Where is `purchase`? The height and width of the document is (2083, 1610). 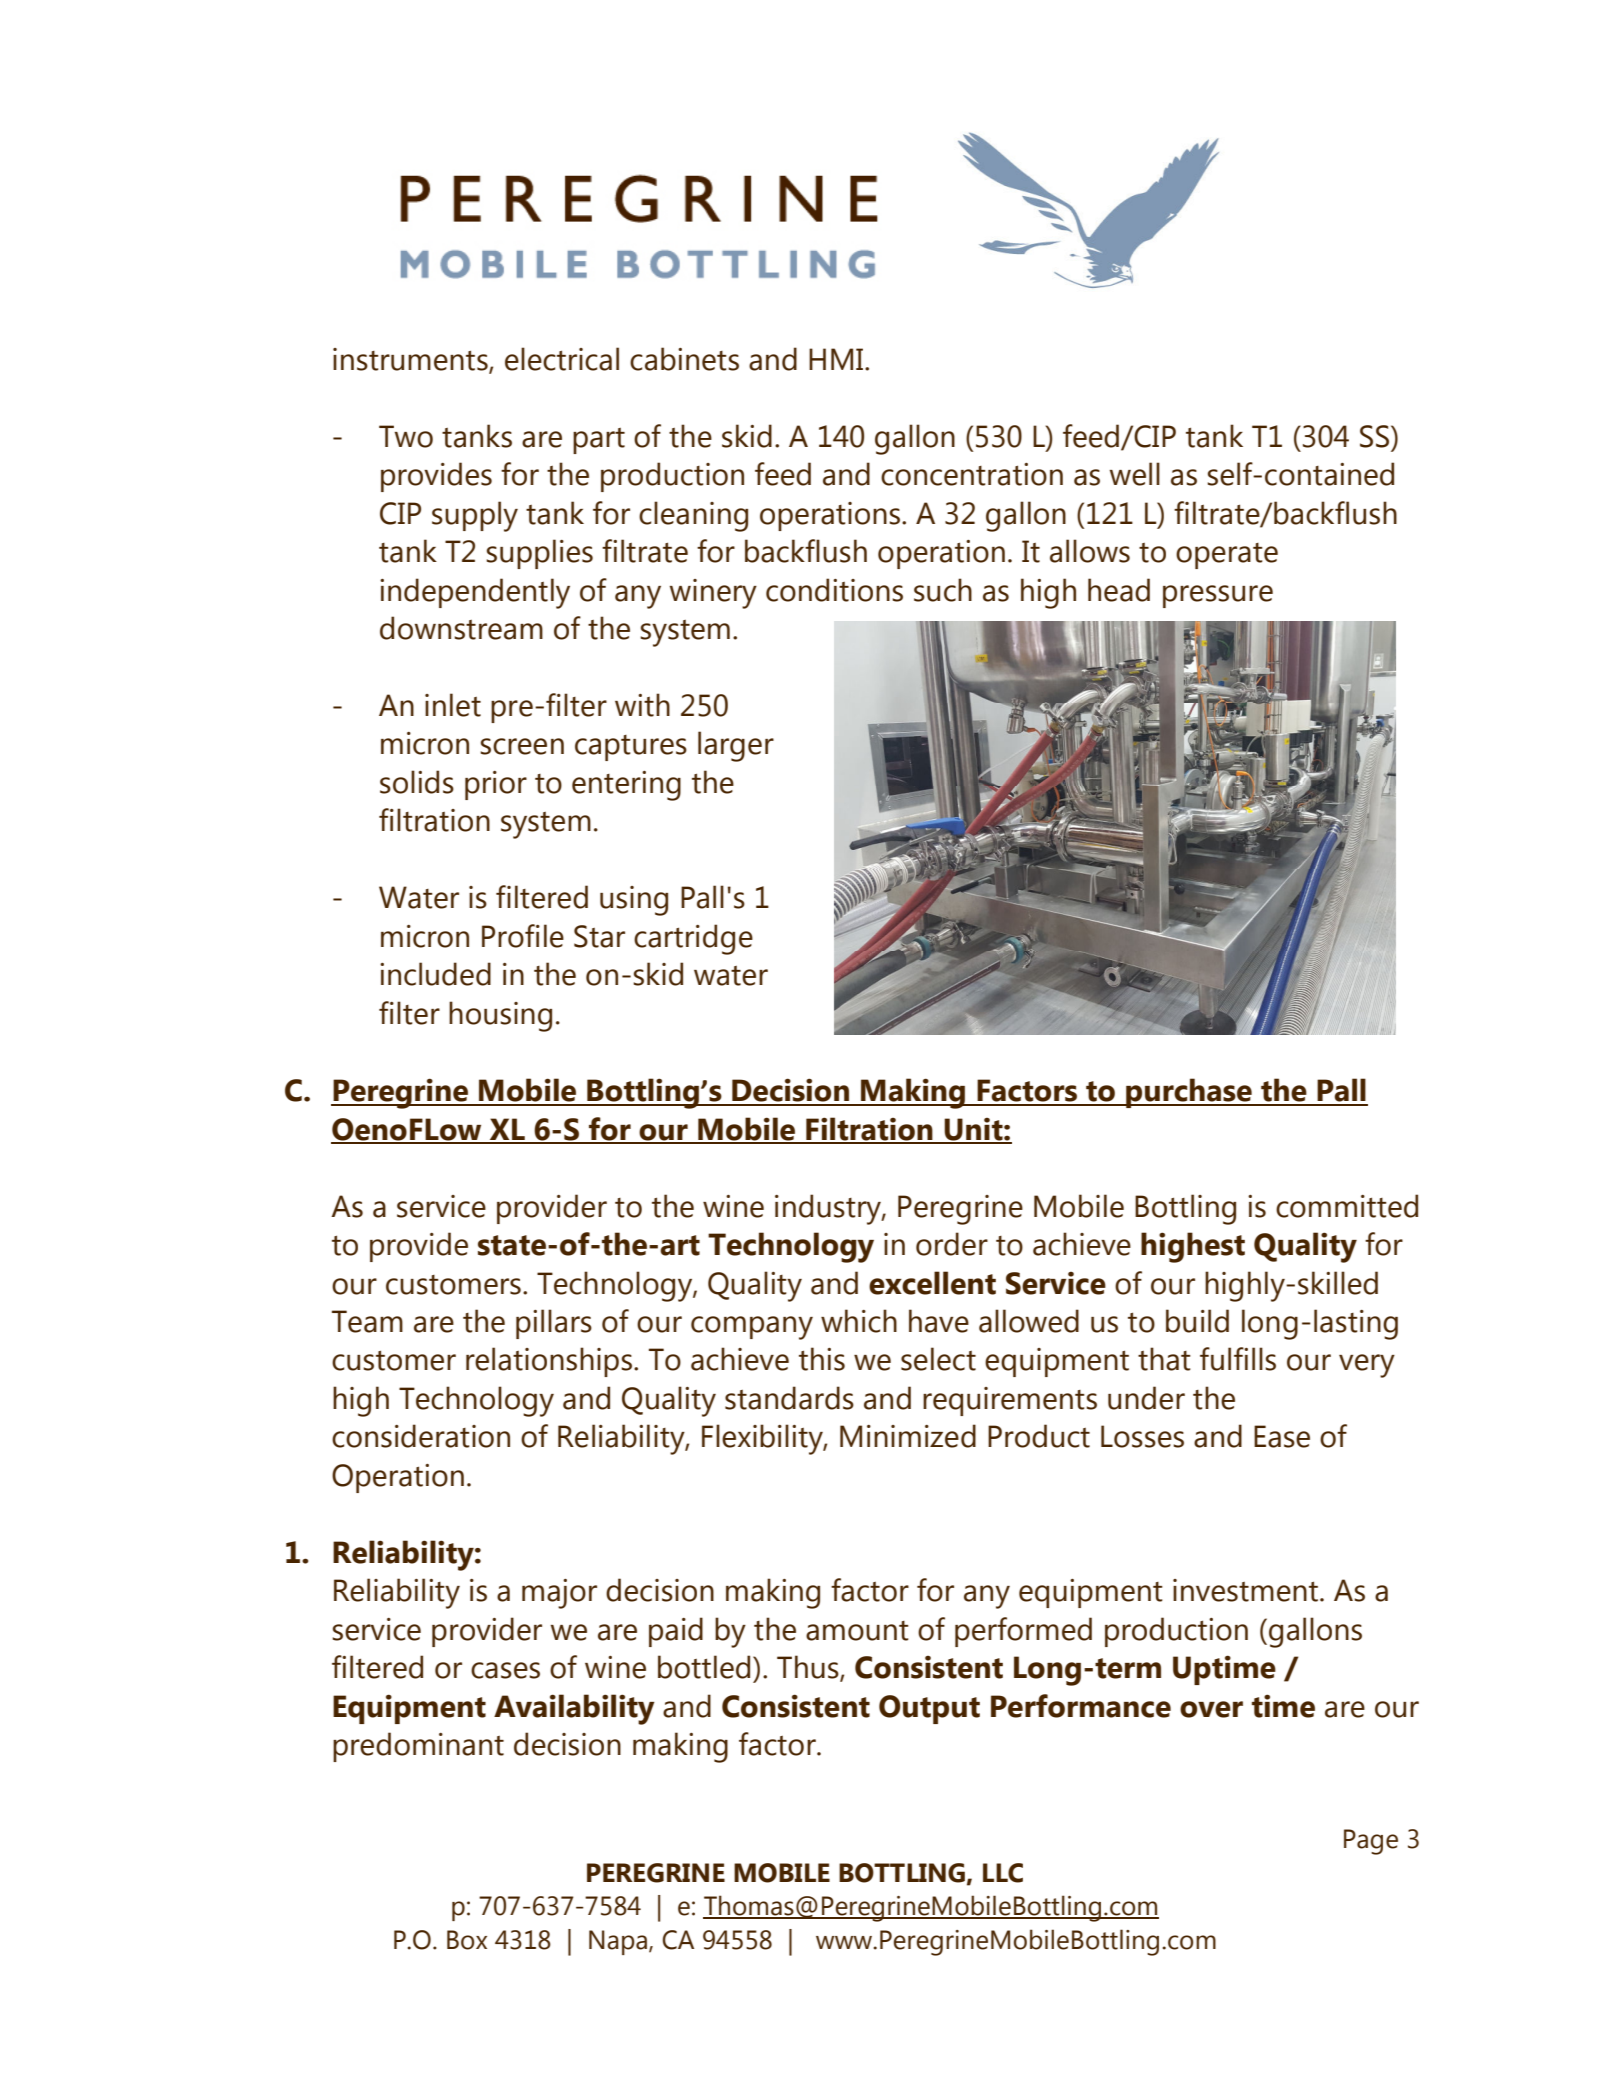
purchase is located at coordinates (1189, 1093).
